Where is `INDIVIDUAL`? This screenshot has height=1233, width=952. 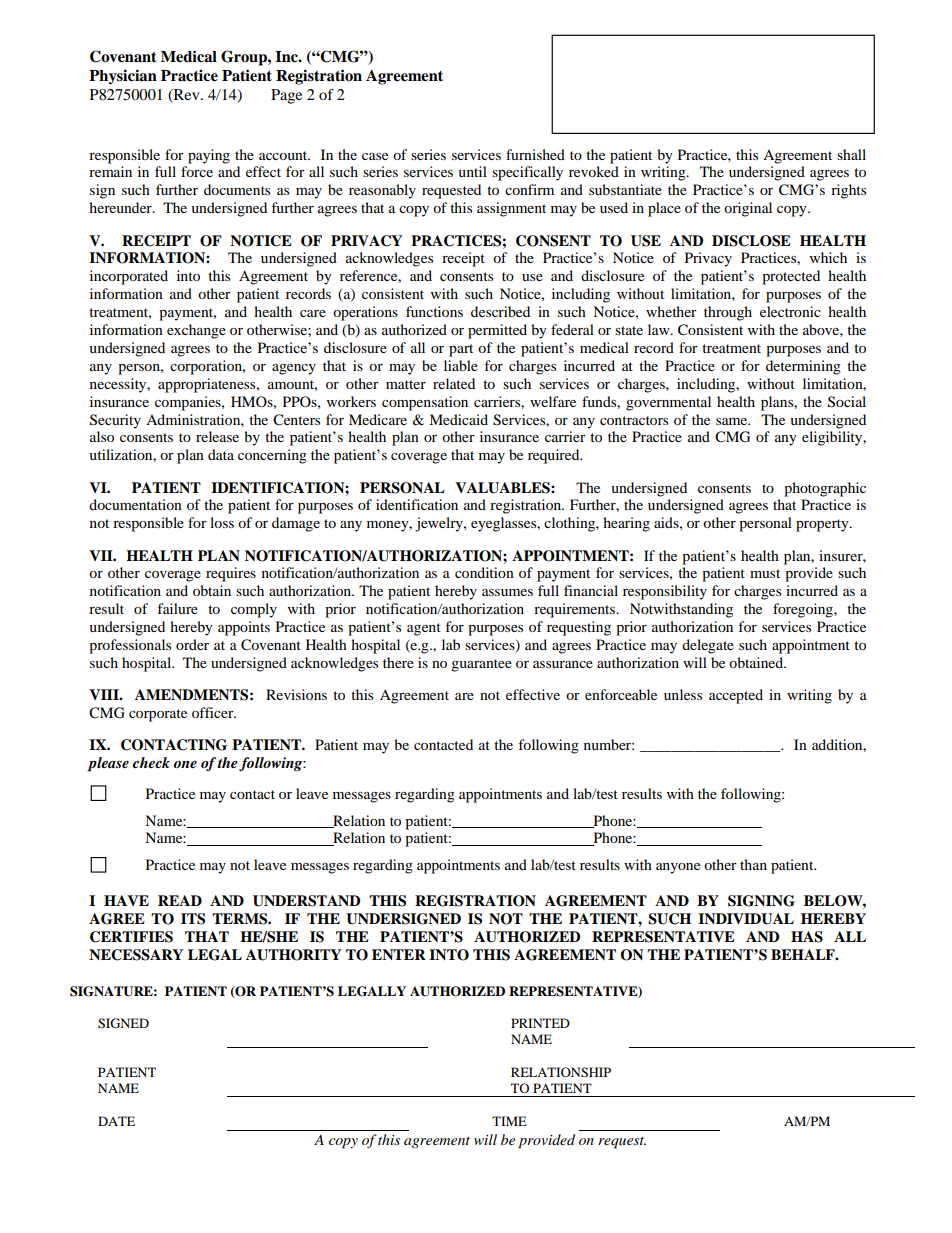 INDIVIDUAL is located at coordinates (746, 919).
